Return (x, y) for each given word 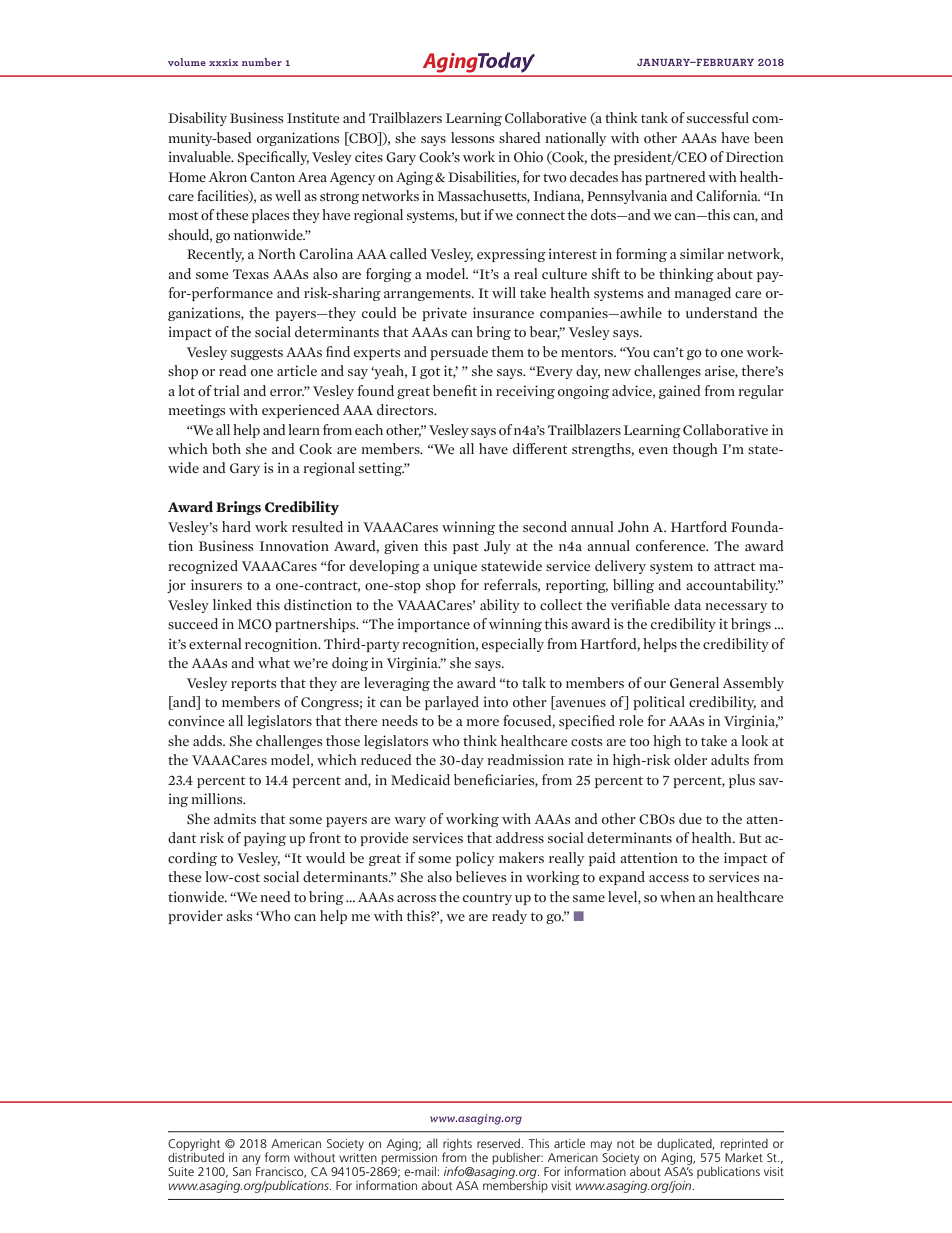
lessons (472, 138)
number (262, 62)
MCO (255, 624)
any (251, 1160)
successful (718, 117)
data (687, 604)
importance (434, 625)
